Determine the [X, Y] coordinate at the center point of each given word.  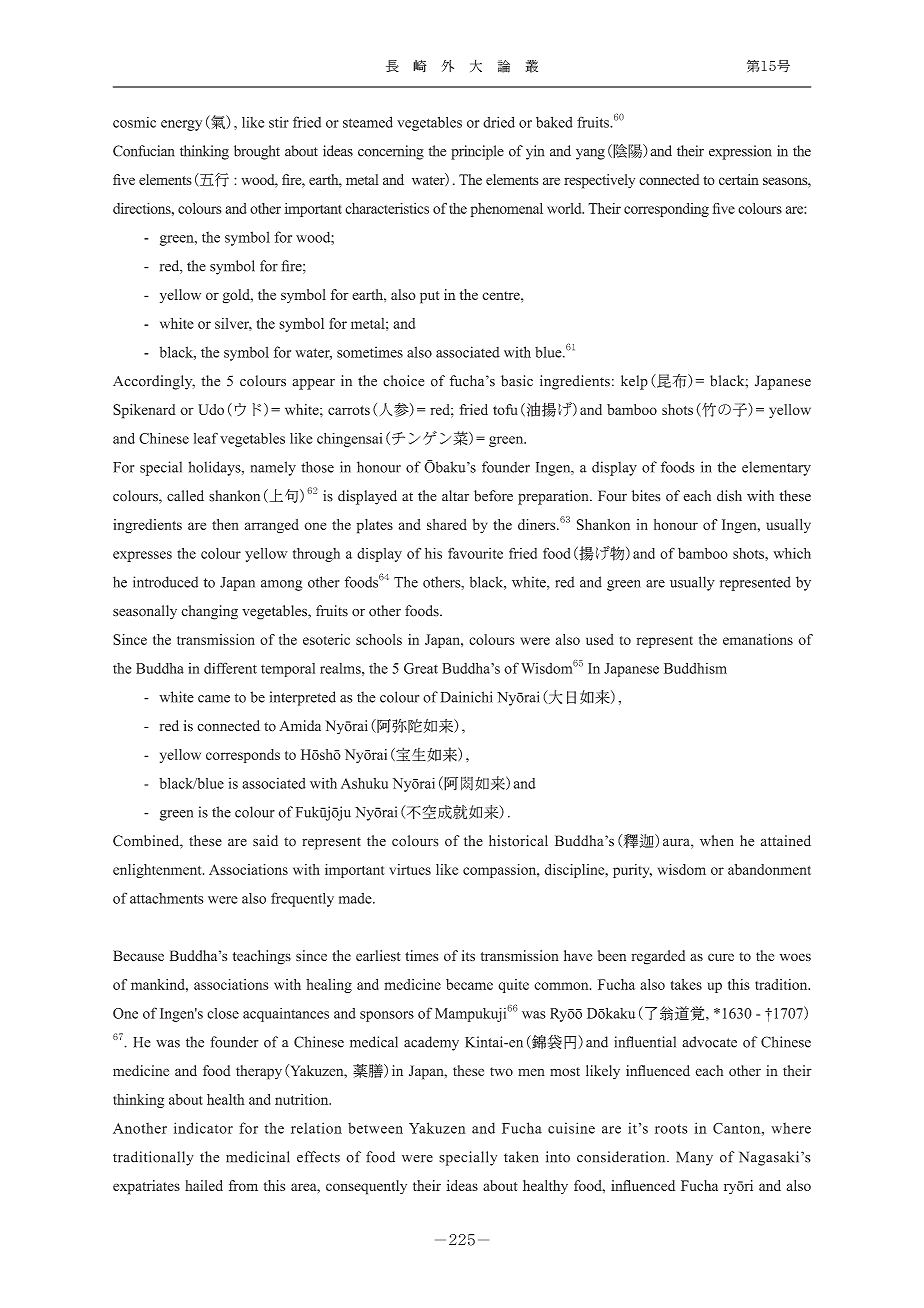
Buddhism [695, 668]
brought [257, 152]
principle [477, 152]
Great [421, 668]
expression [740, 152]
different [230, 668]
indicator [203, 1128]
